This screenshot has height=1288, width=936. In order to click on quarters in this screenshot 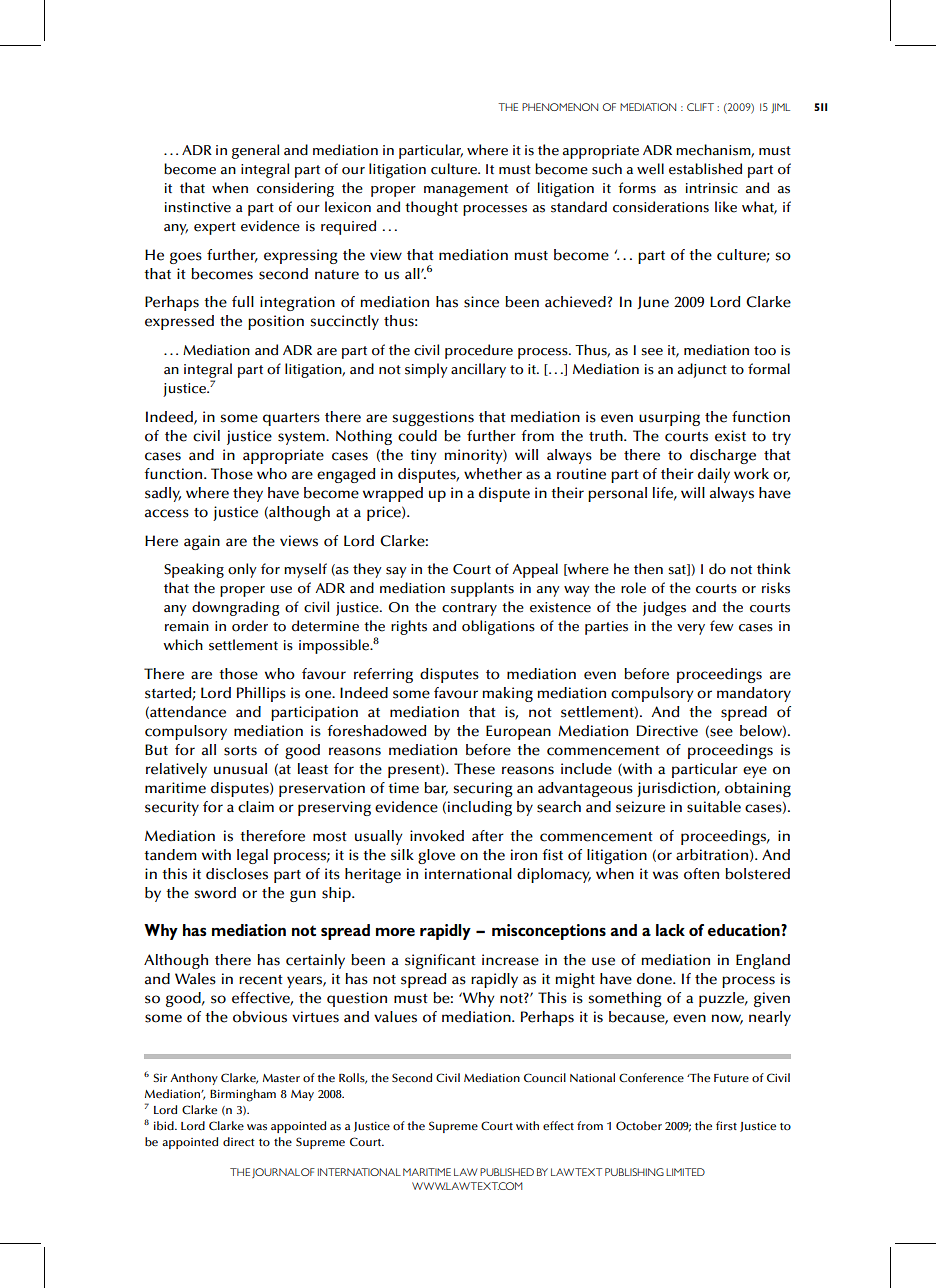, I will do `click(291, 419)`.
